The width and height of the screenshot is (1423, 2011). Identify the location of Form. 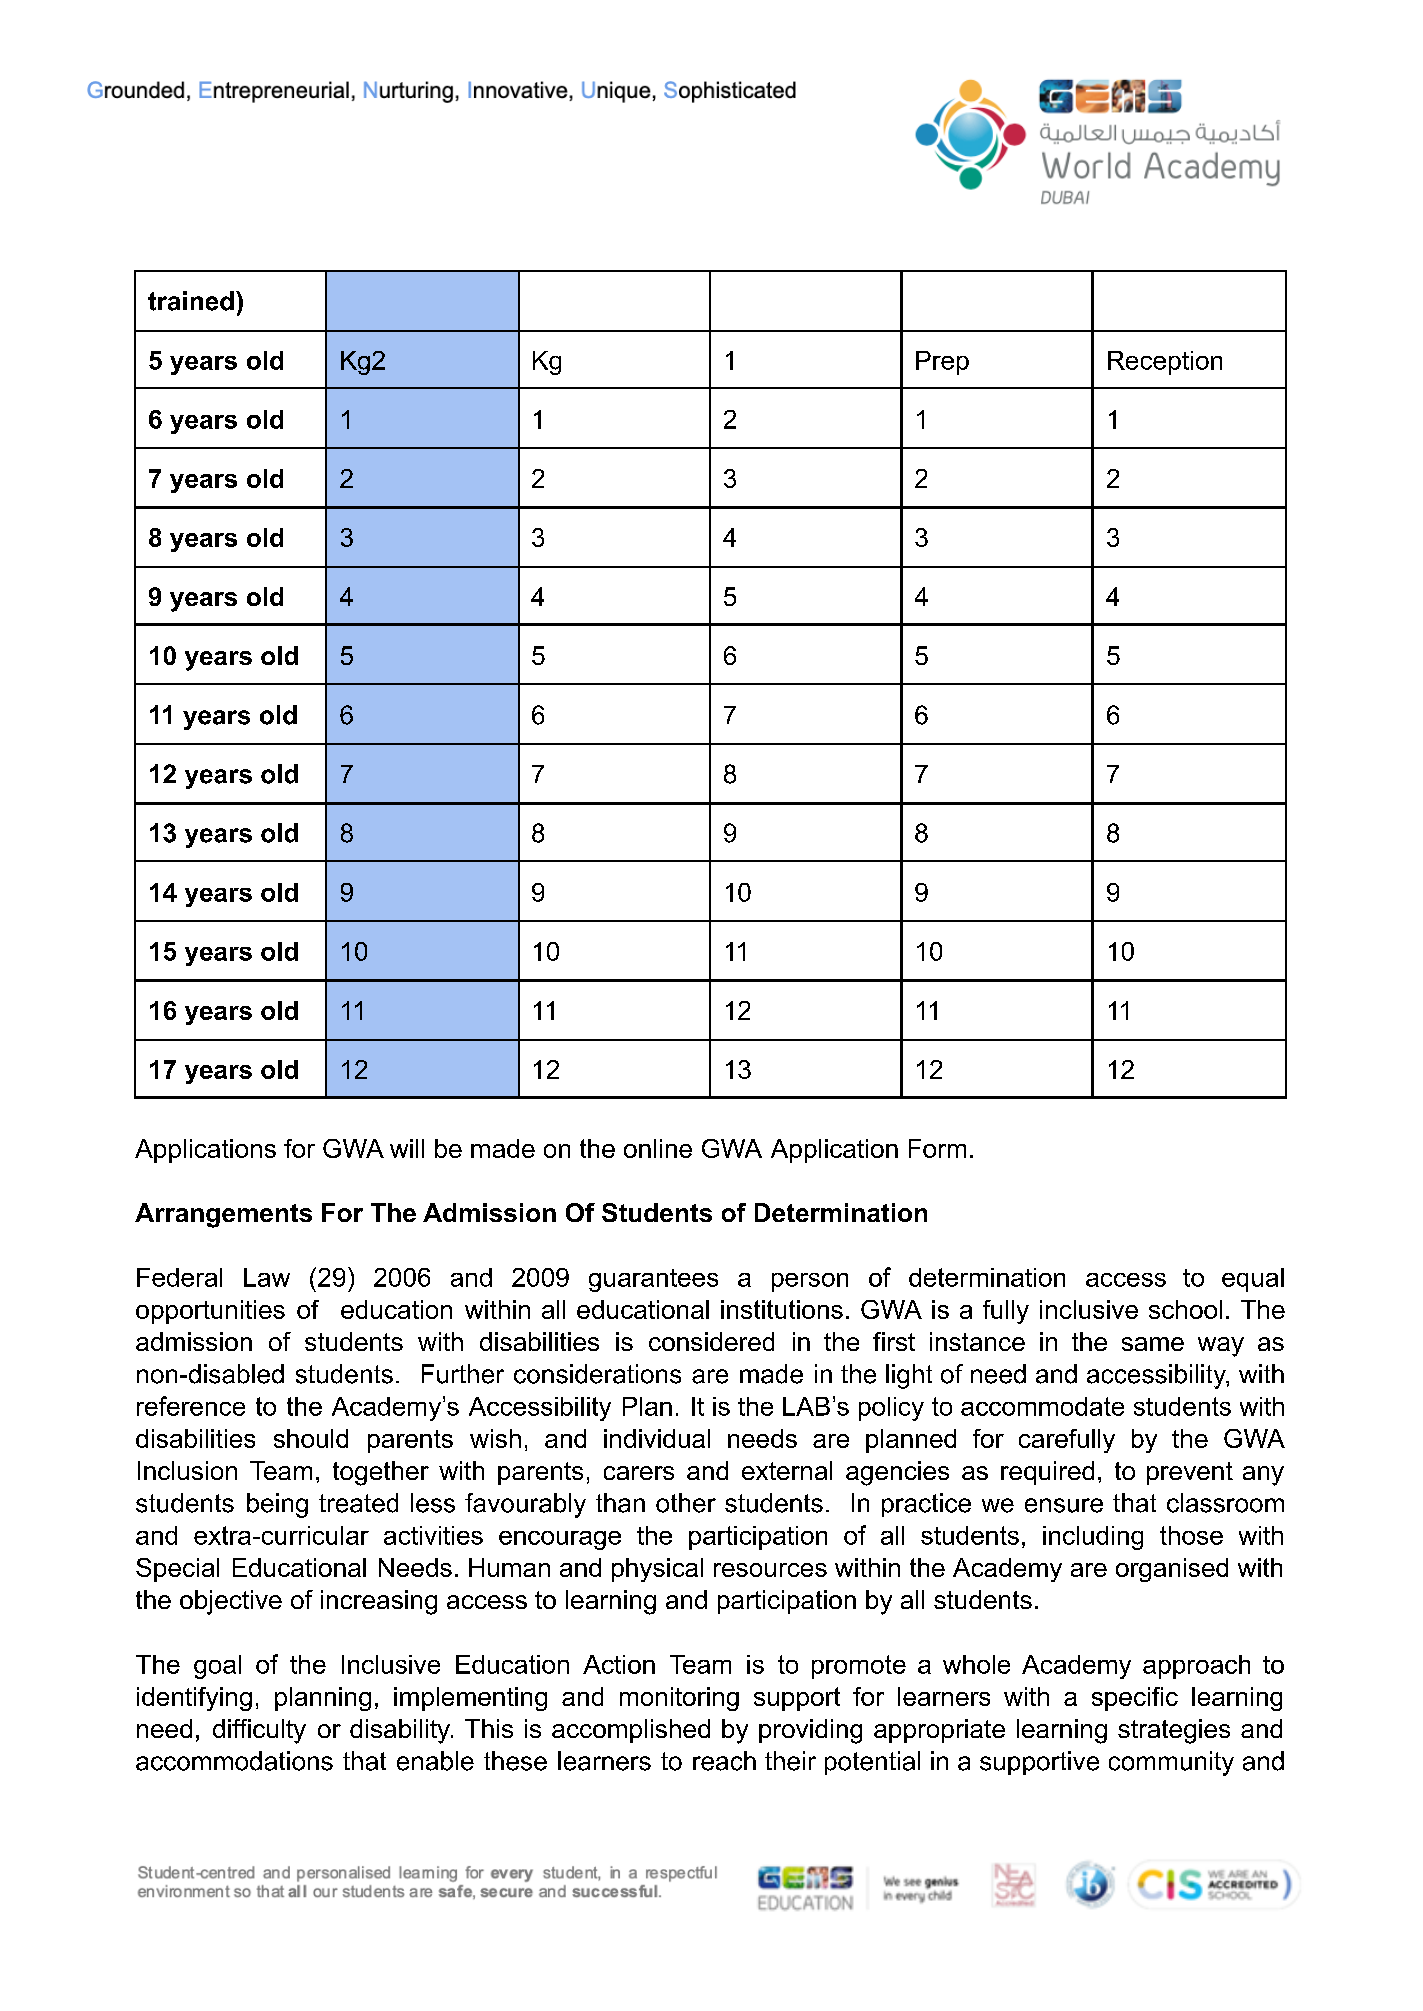
(937, 1148).
